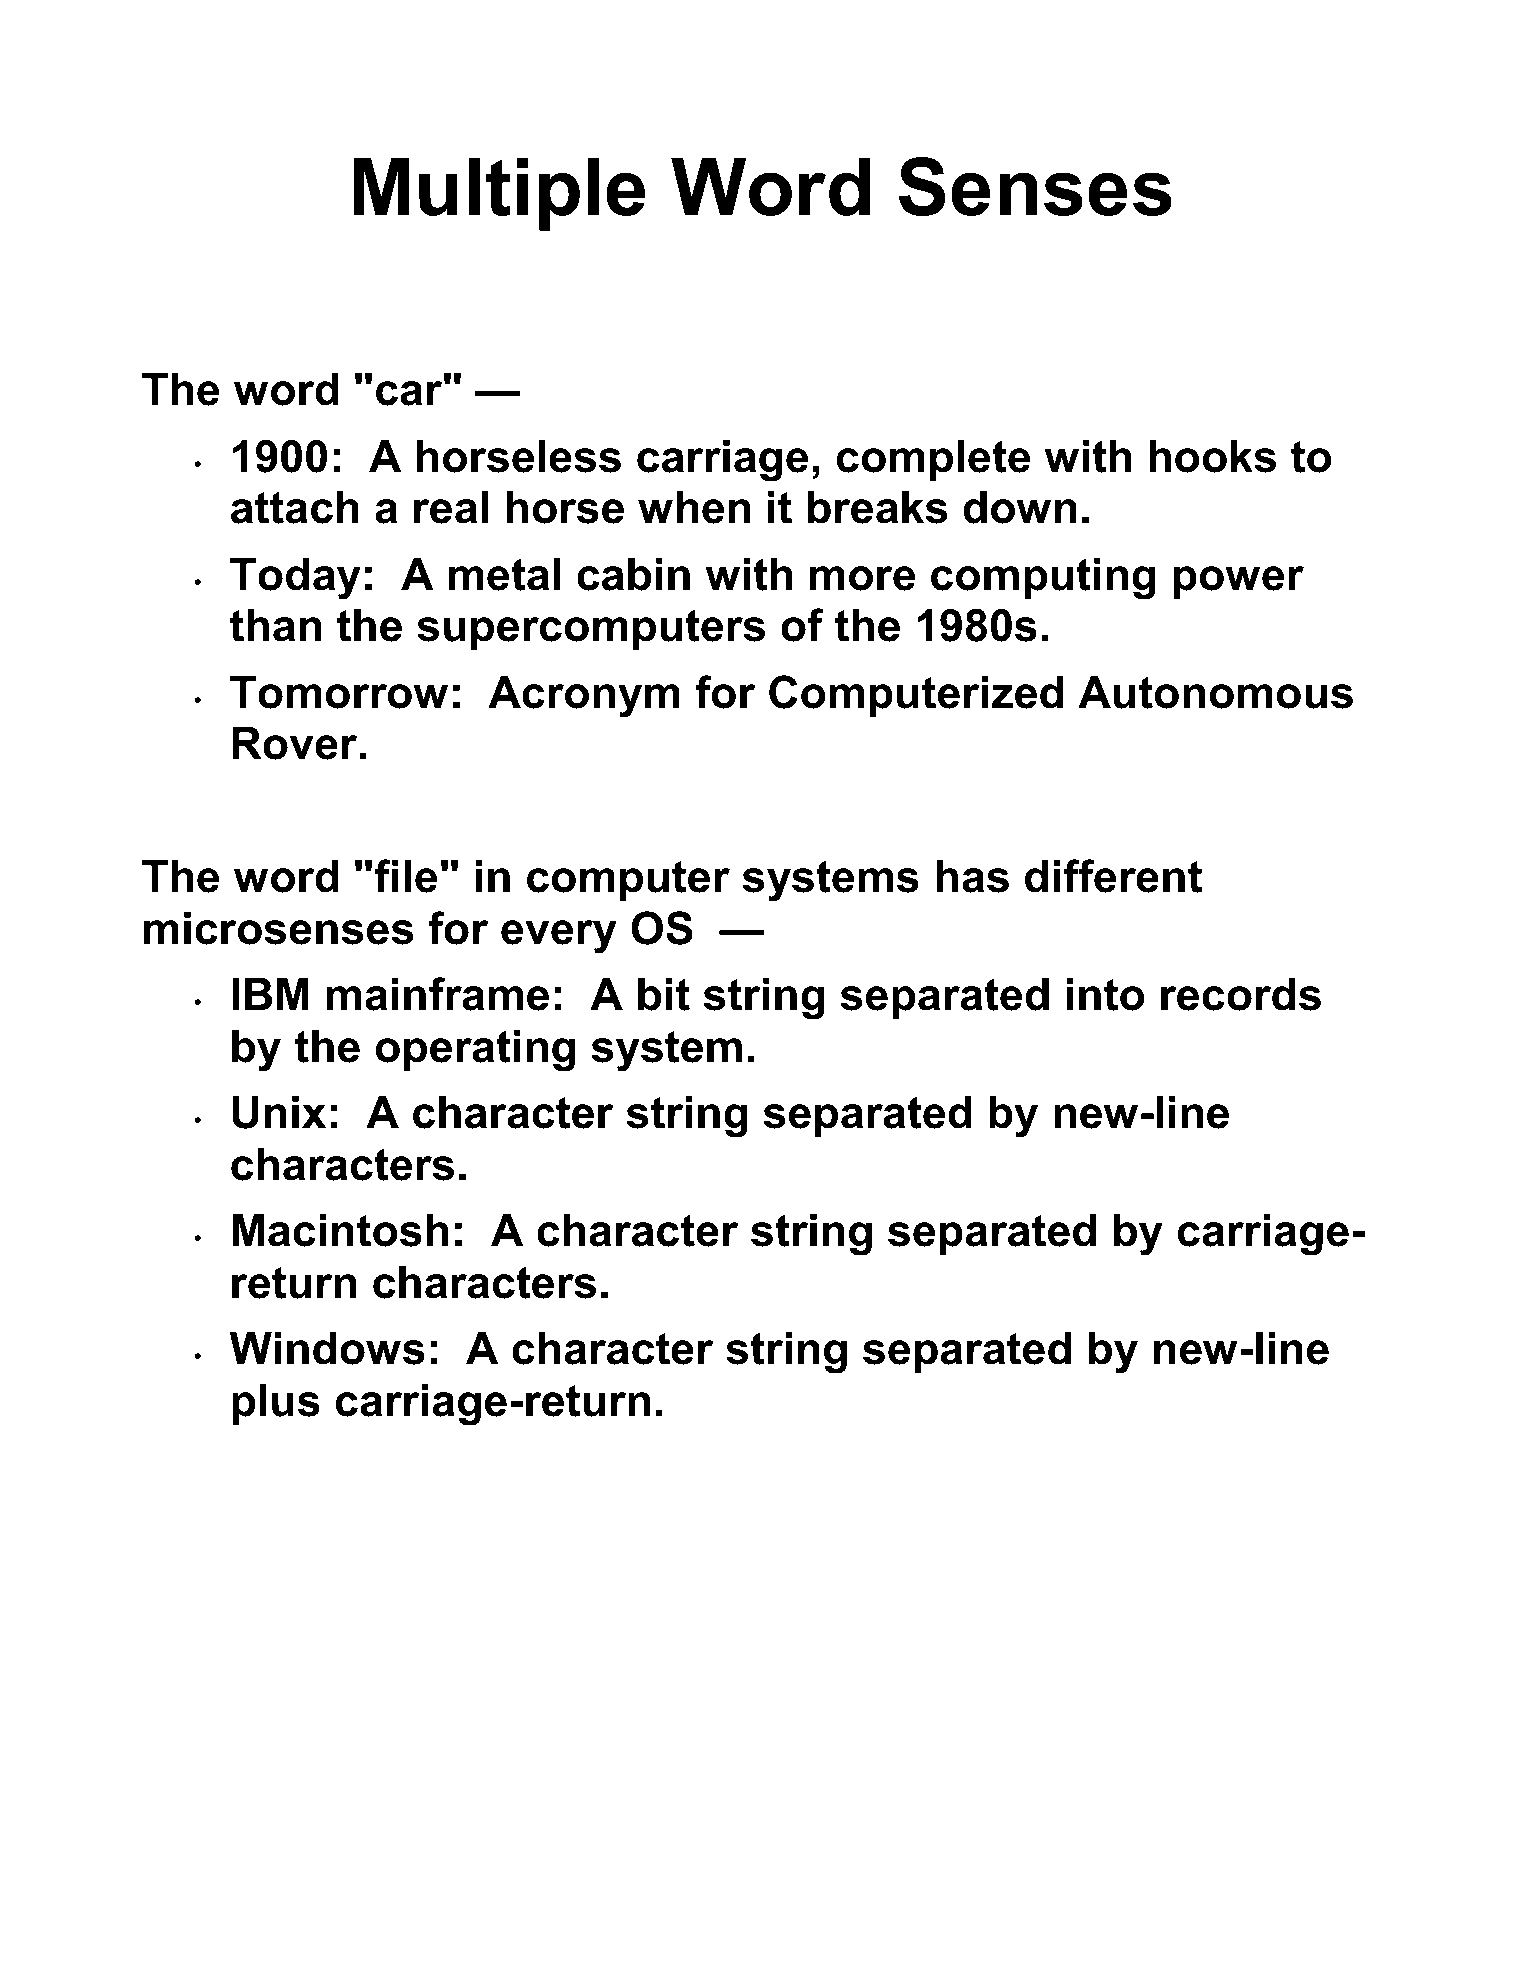 The image size is (1524, 1972). What do you see at coordinates (499, 194) in the image?
I see `Multiple` at bounding box center [499, 194].
